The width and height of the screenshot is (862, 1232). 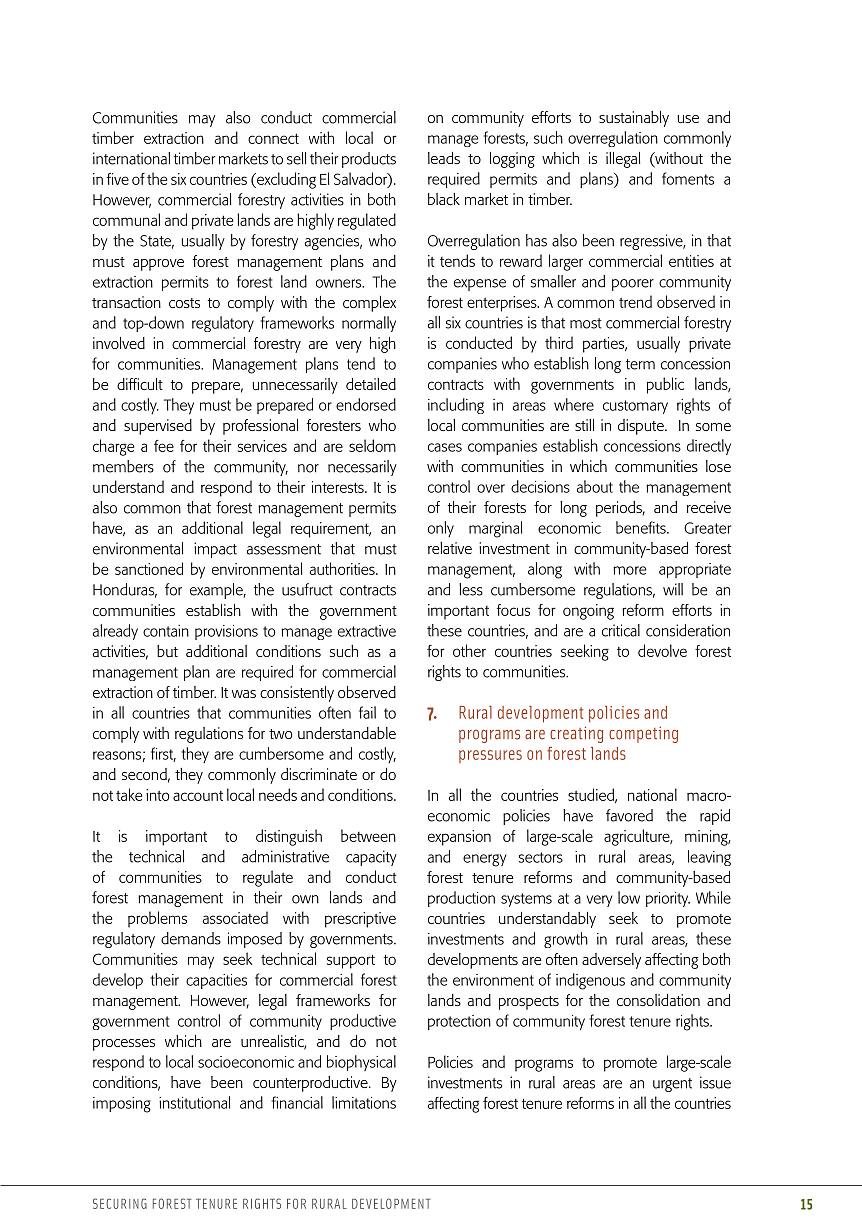 I want to click on sustainably, so click(x=634, y=119).
